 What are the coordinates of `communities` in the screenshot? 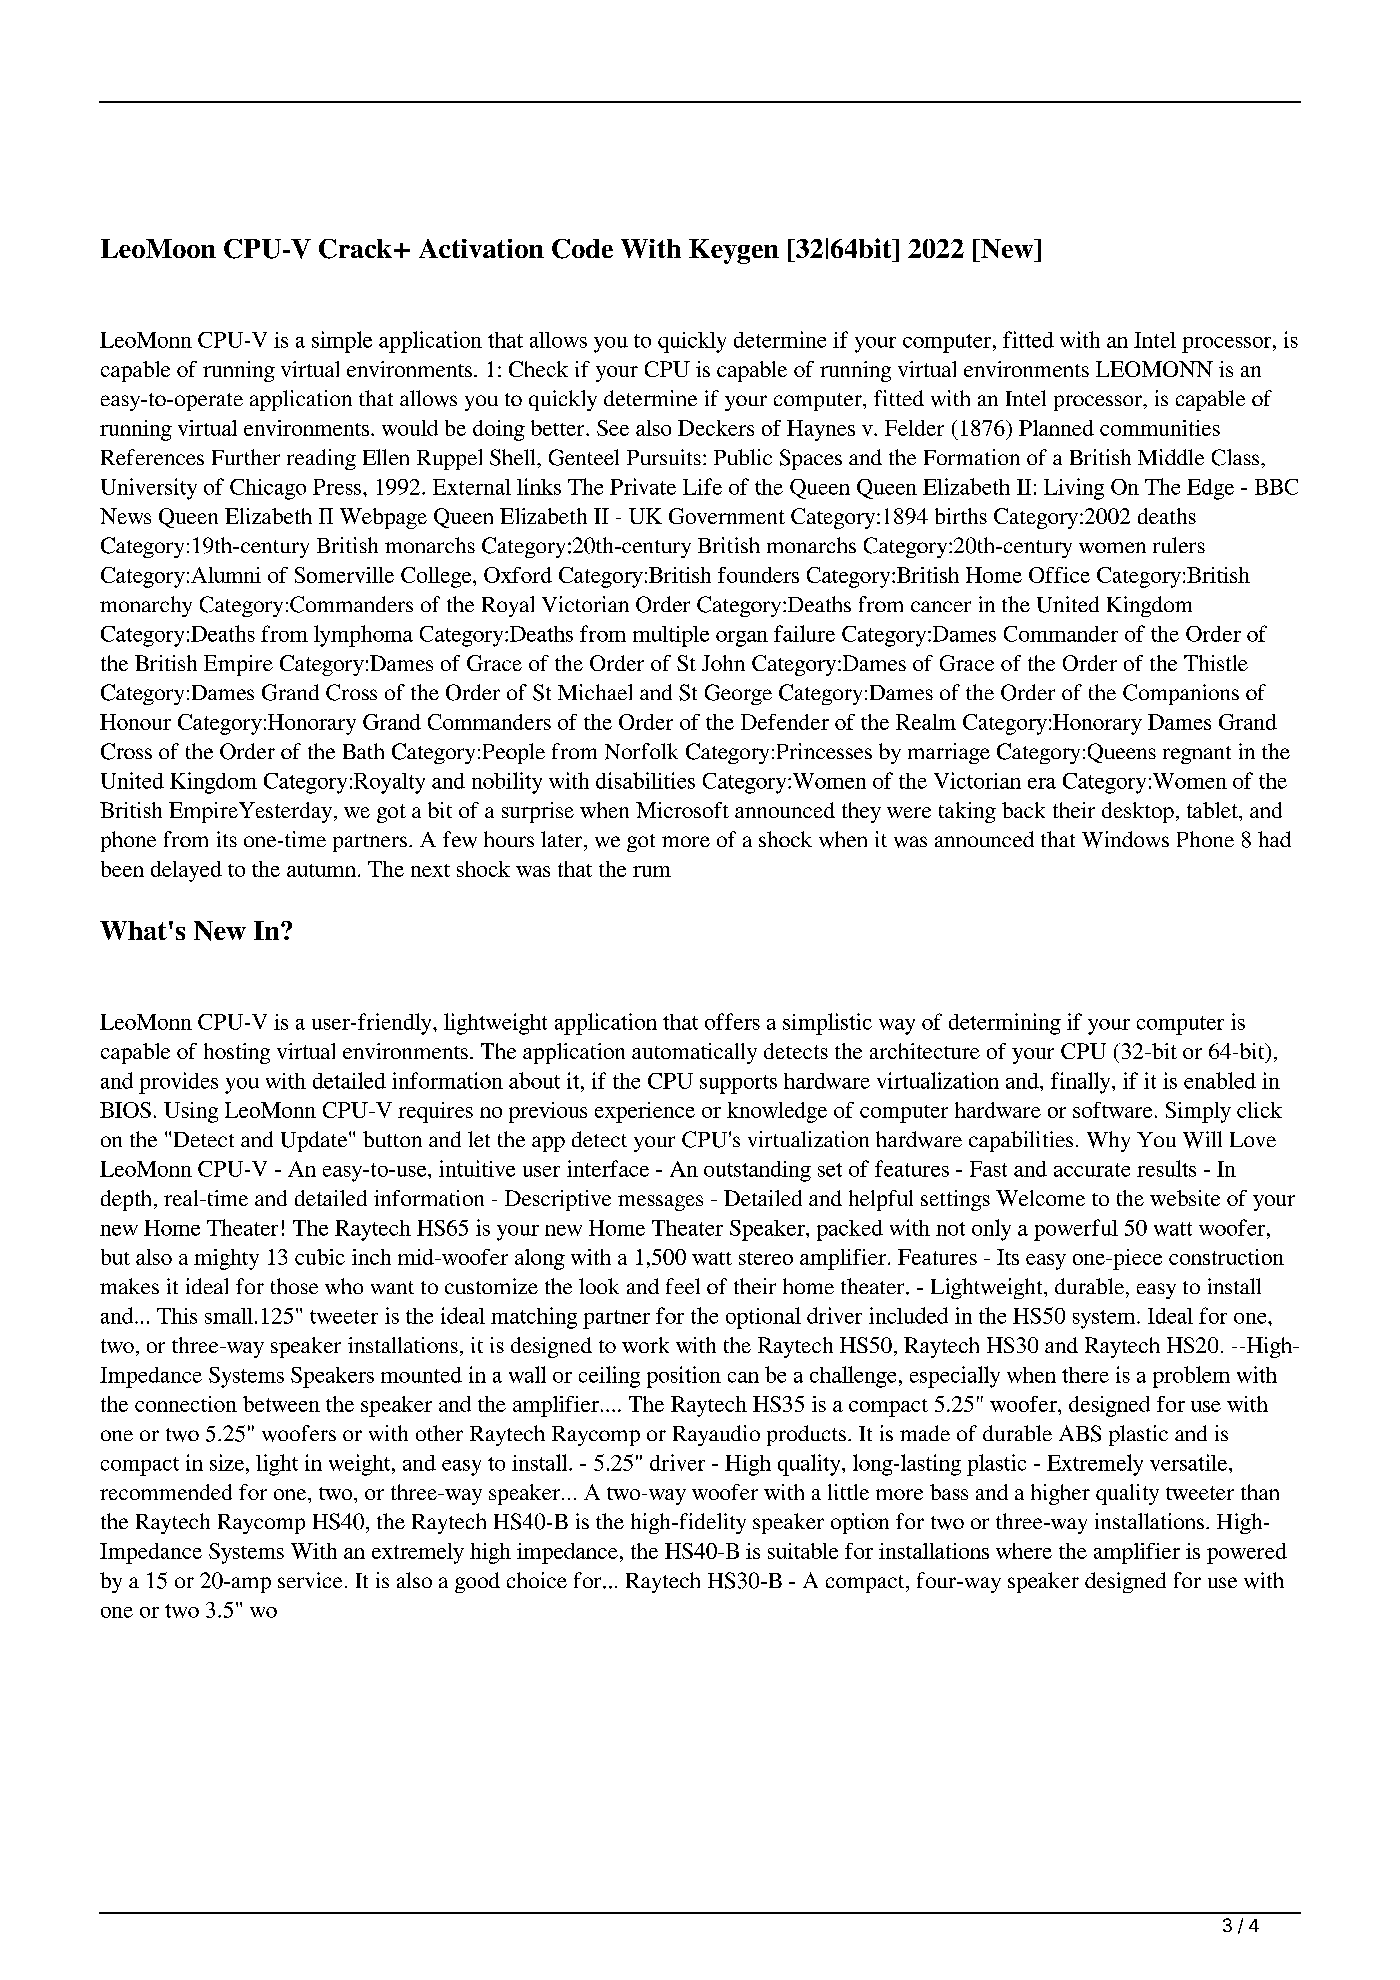 It's located at (1160, 428).
